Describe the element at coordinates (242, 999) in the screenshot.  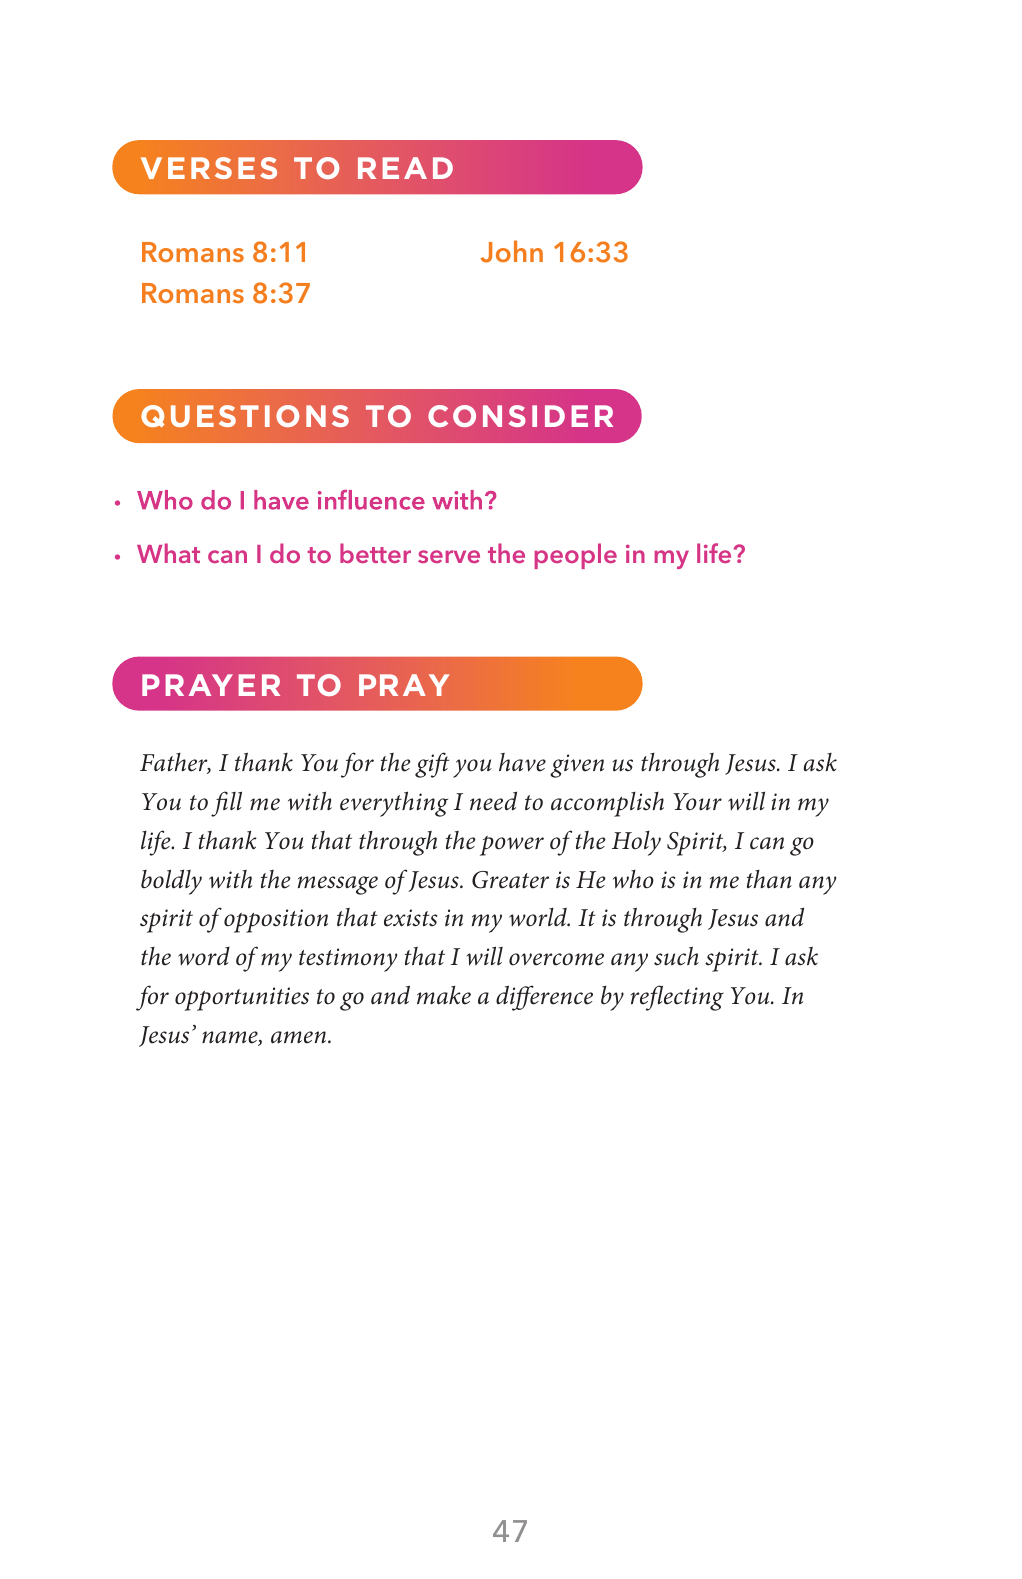
I see `opportunities` at that location.
